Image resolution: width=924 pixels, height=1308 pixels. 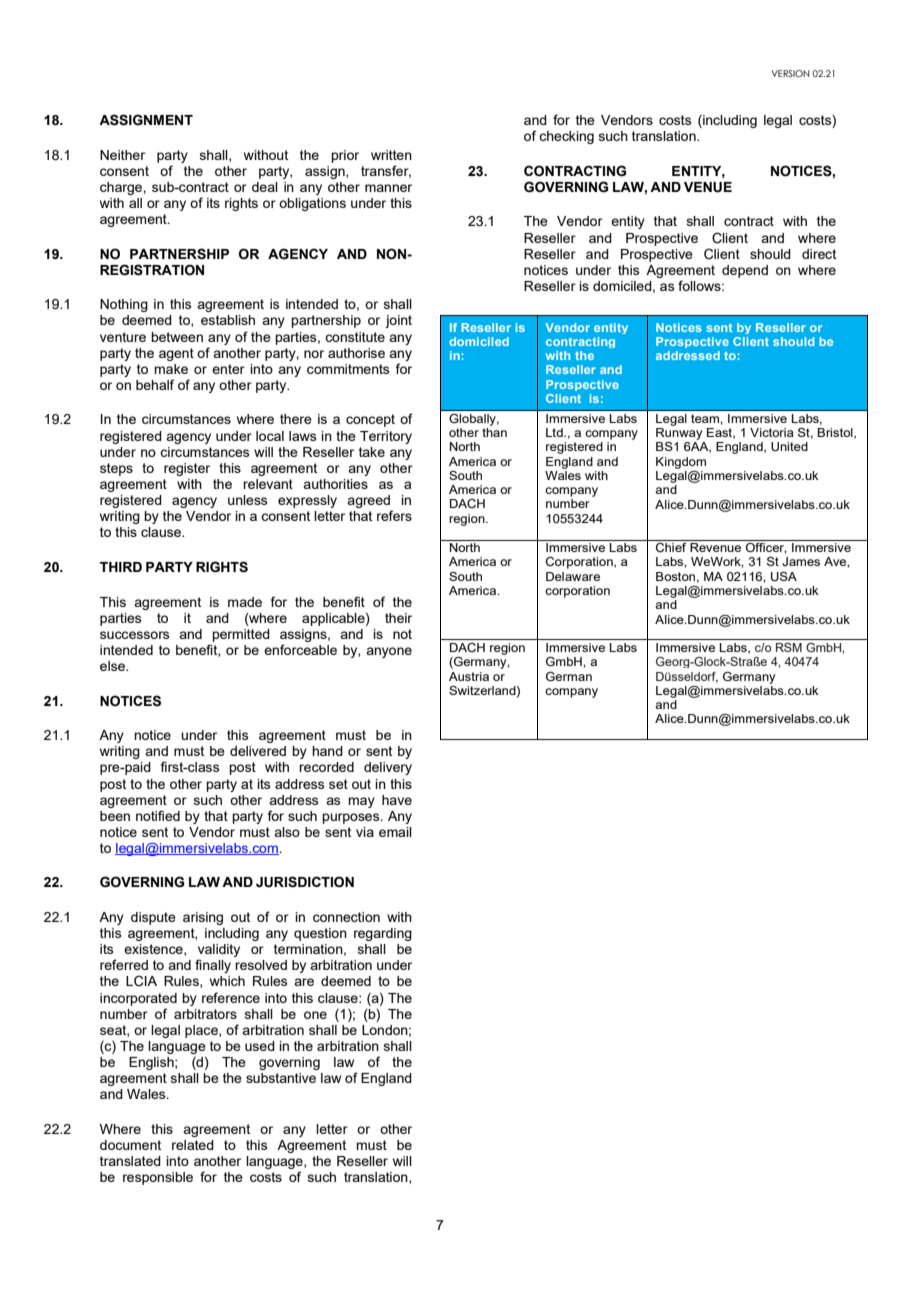 I want to click on checking, so click(x=566, y=137).
